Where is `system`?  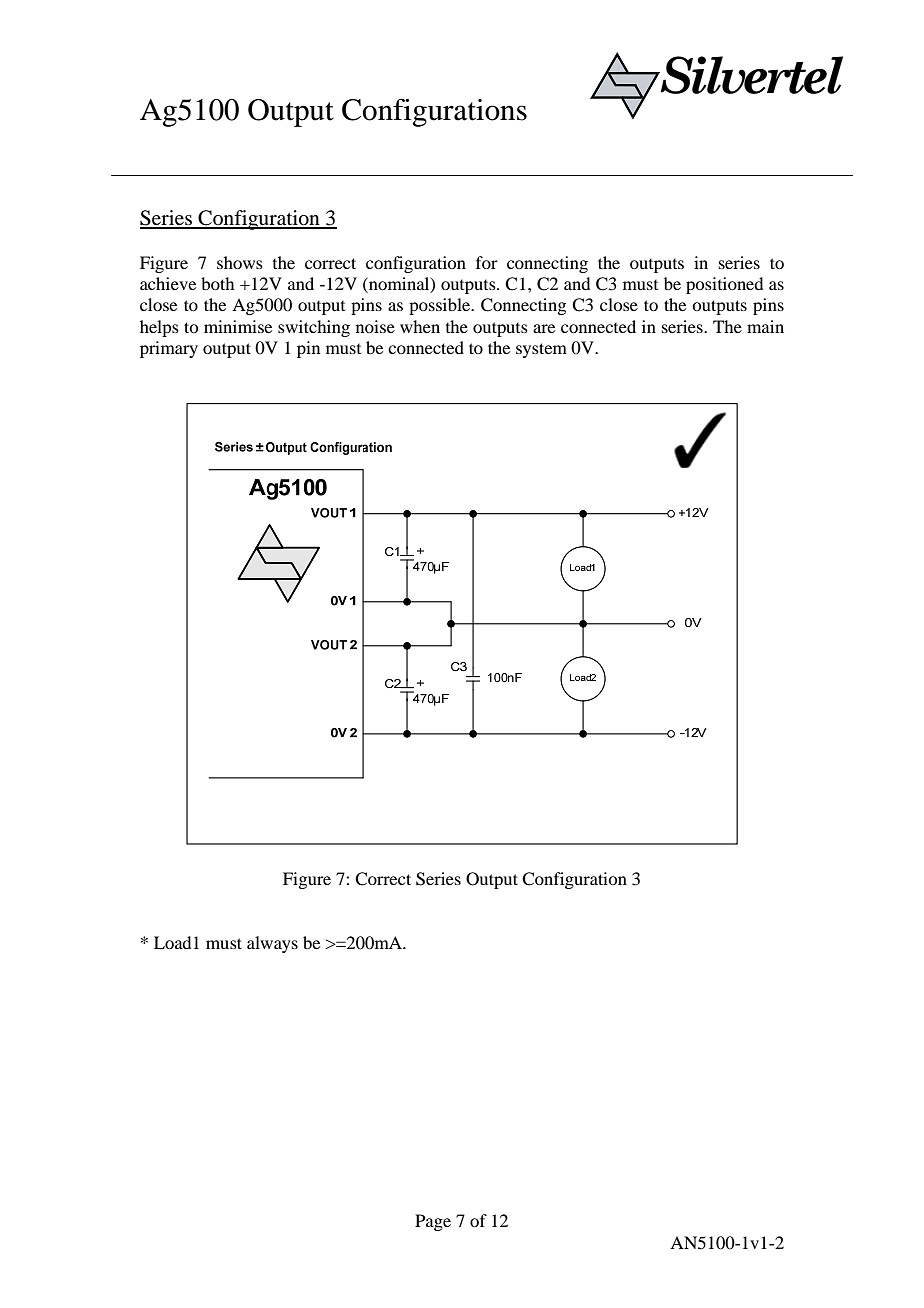
system is located at coordinates (541, 350).
